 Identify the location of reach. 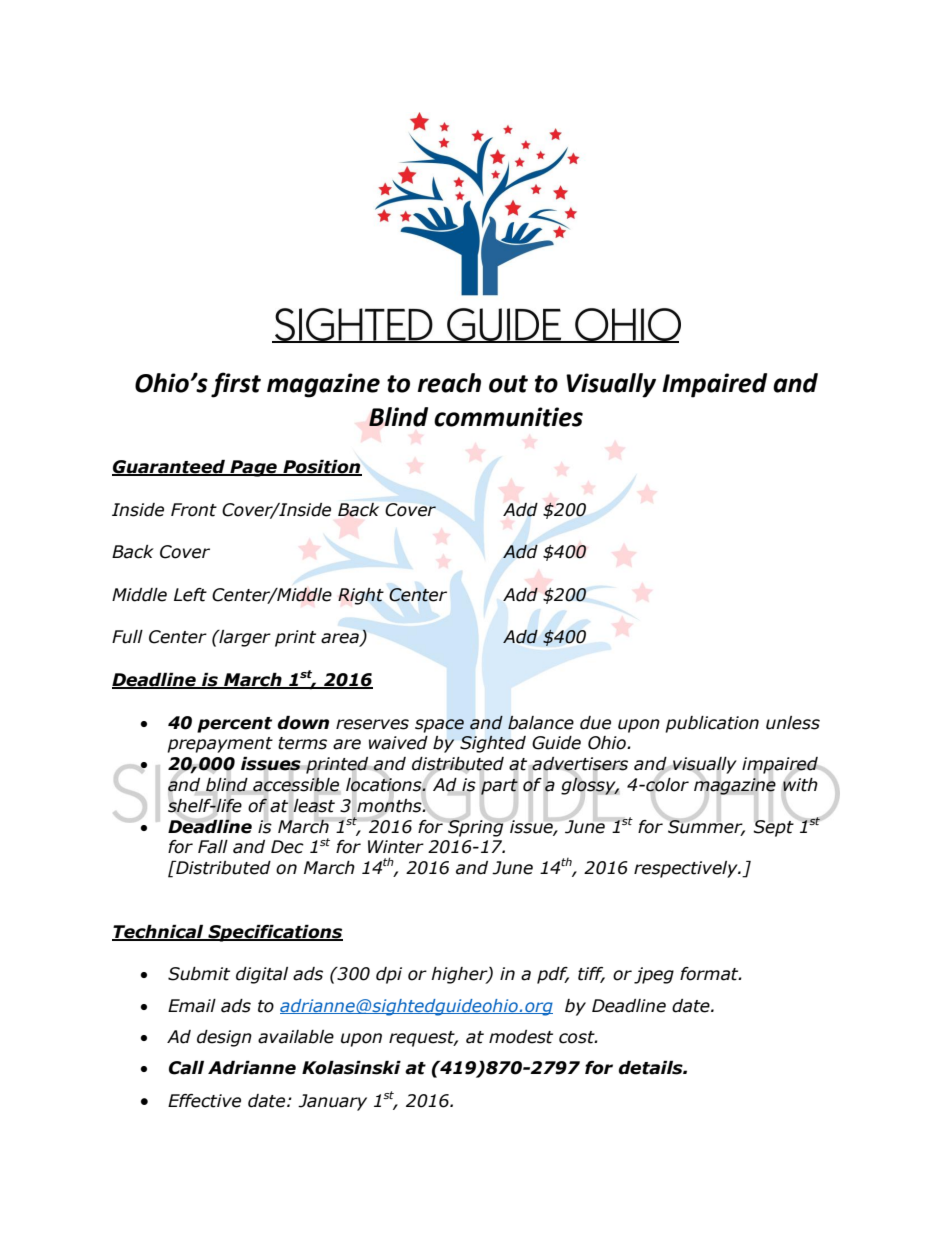
(449, 383).
